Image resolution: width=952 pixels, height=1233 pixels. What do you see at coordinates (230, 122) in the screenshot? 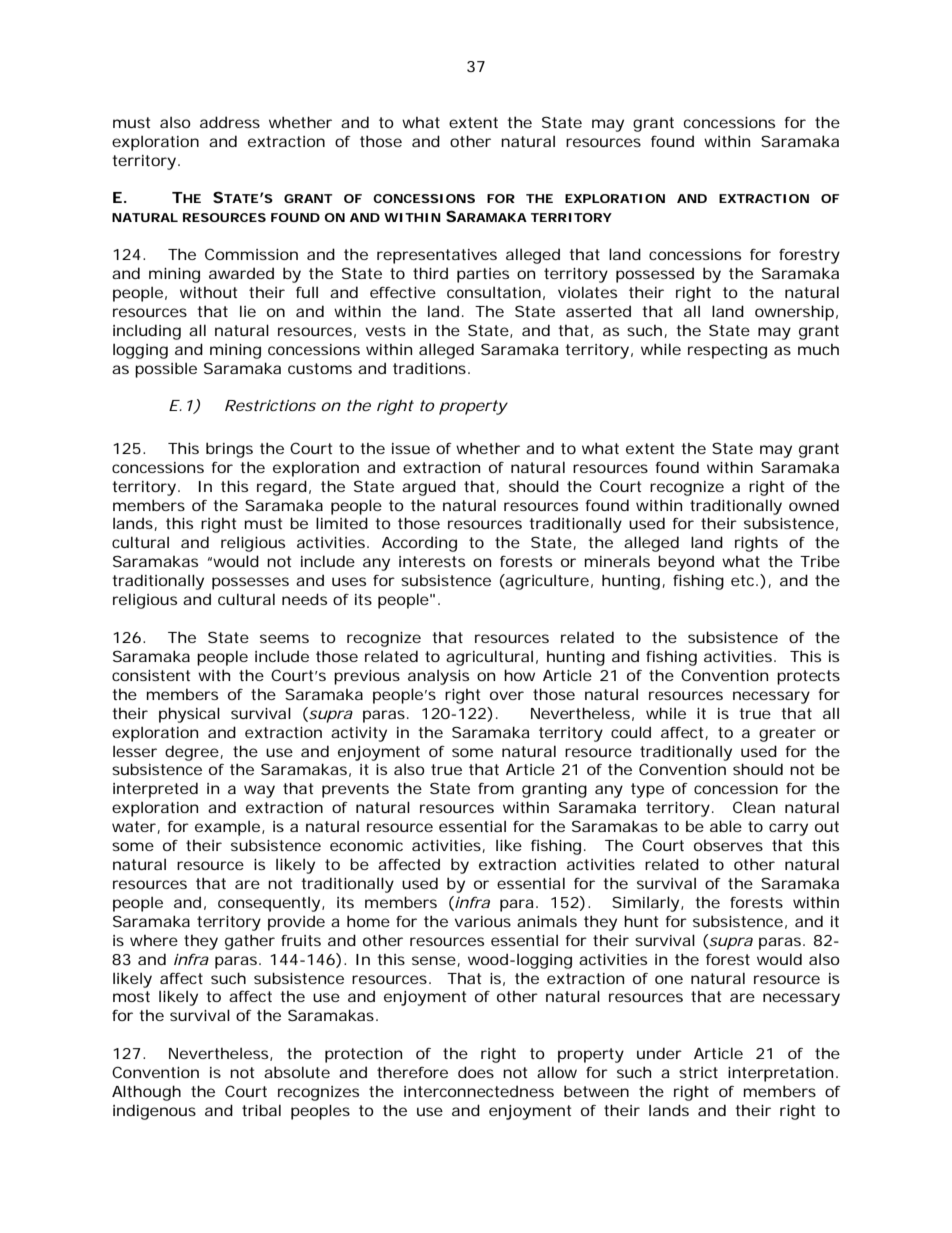
I see `address` at bounding box center [230, 122].
